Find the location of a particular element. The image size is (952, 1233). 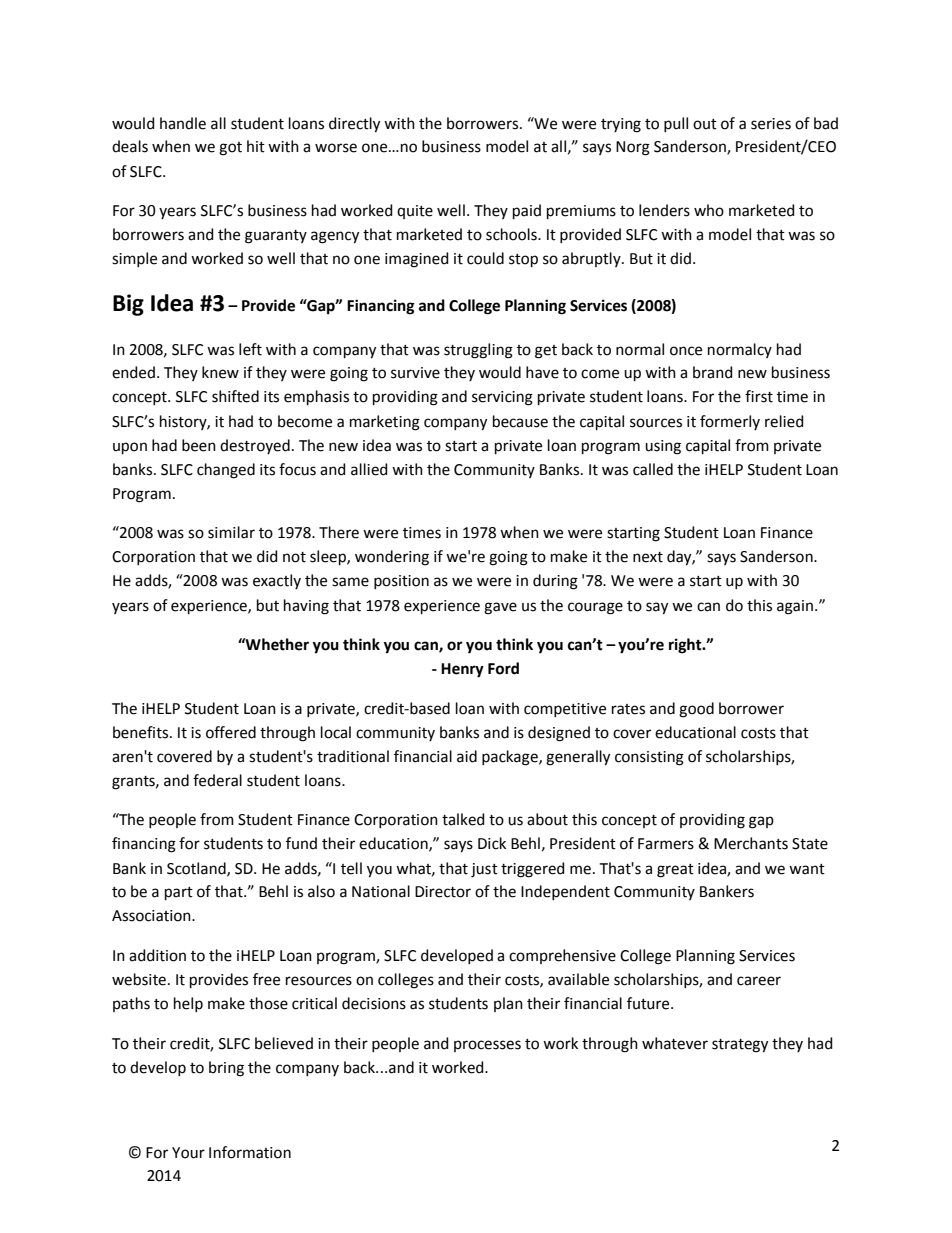

paid is located at coordinates (527, 211).
